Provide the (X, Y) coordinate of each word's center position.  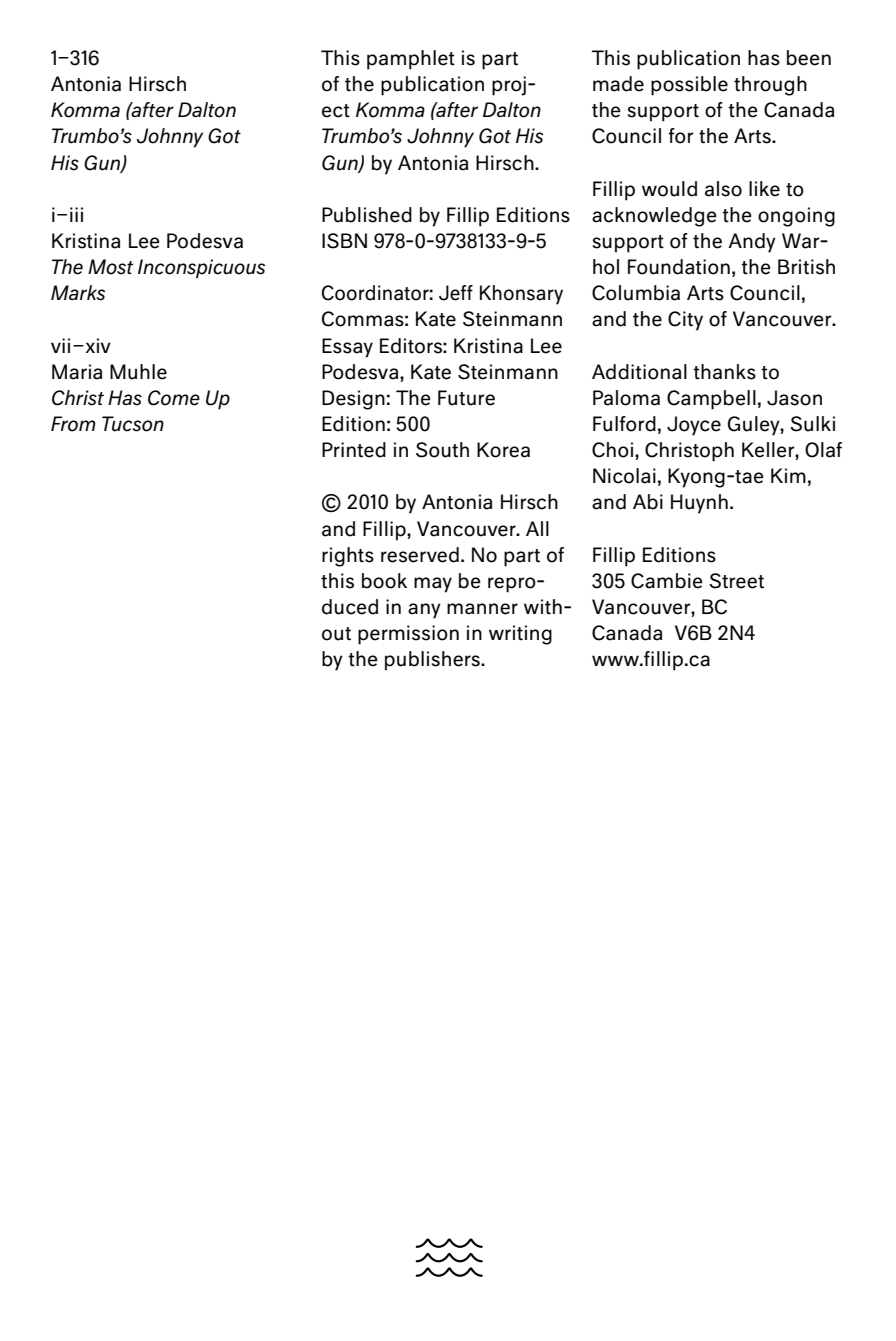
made (618, 84)
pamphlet (411, 60)
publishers (433, 661)
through (770, 86)
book (384, 581)
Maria (77, 372)
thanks (724, 372)
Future (466, 398)
